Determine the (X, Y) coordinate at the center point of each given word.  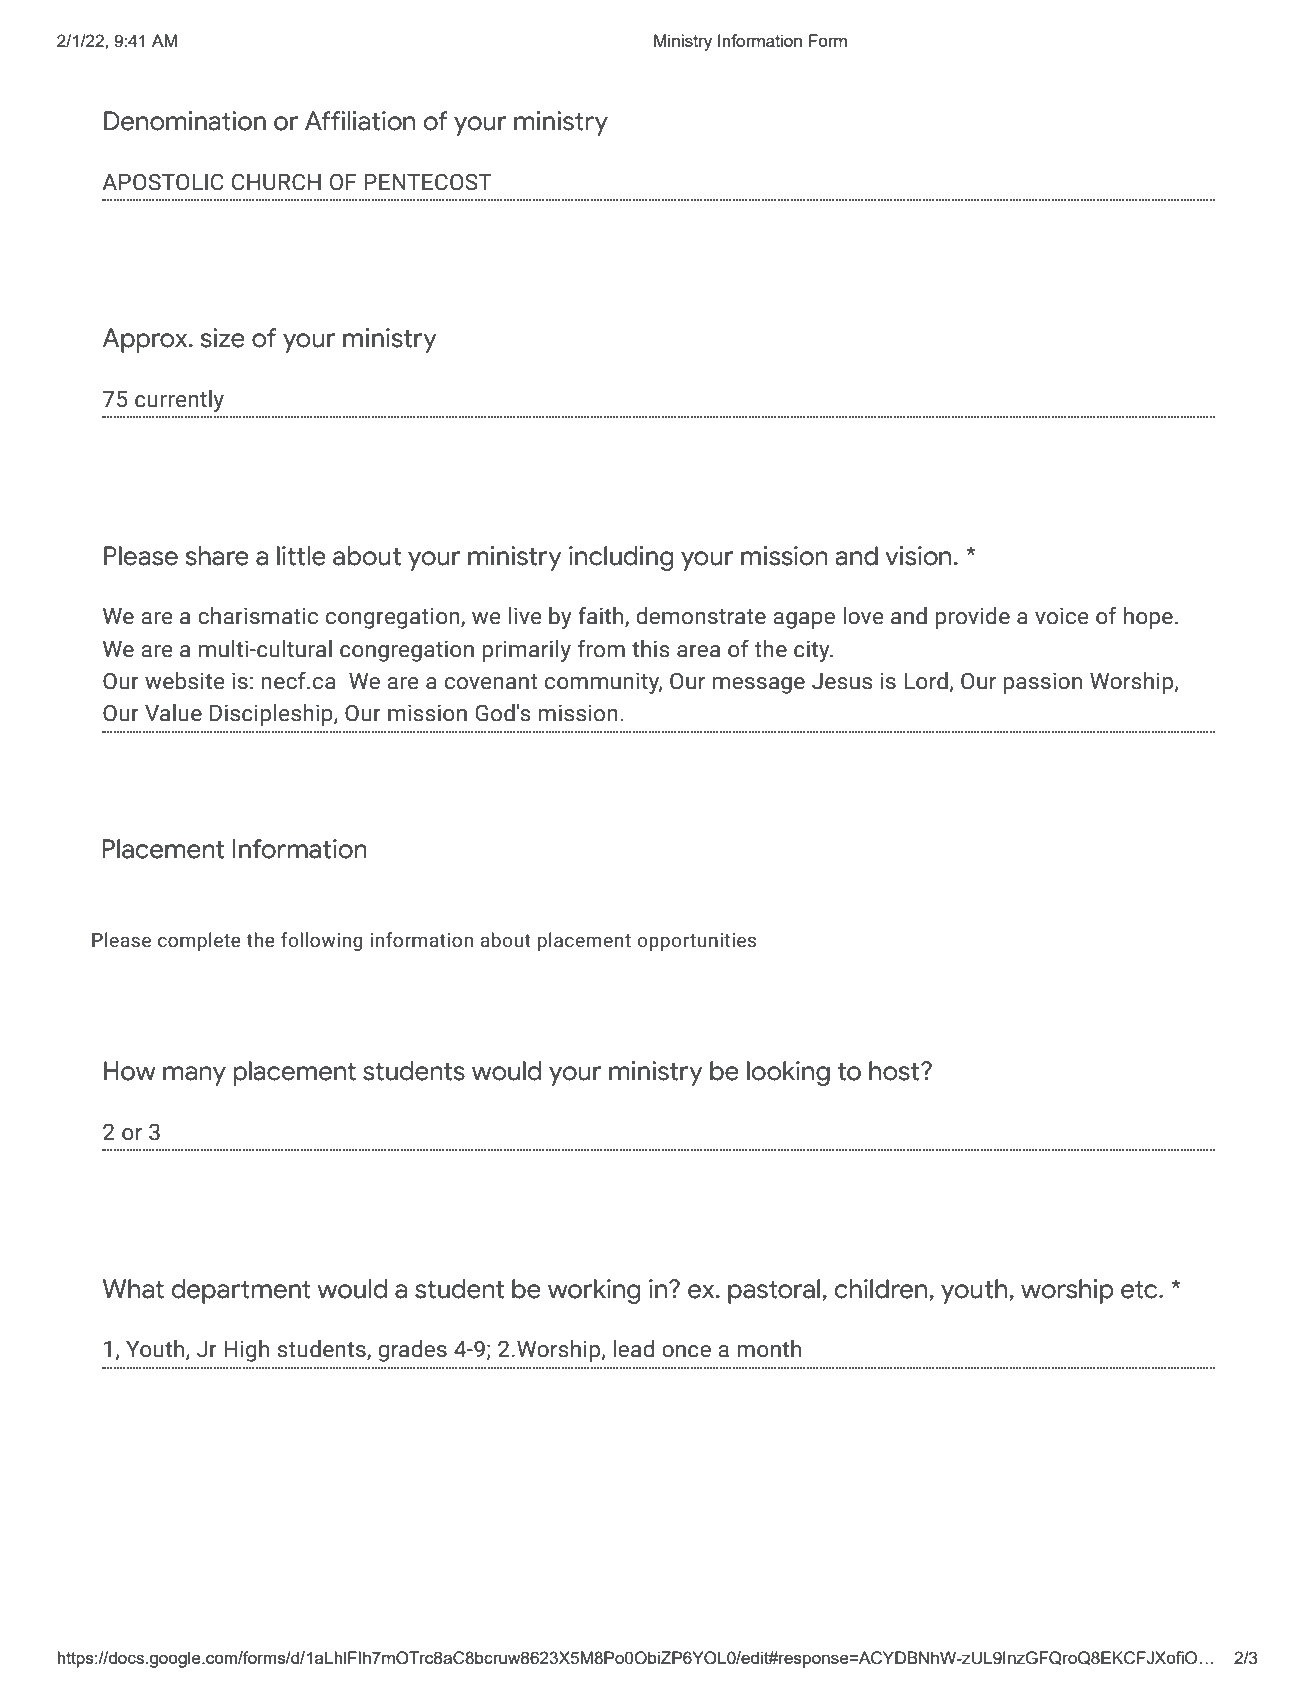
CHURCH (276, 182)
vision (918, 556)
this (651, 649)
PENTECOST (428, 182)
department (241, 1291)
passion (1042, 683)
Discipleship (272, 715)
